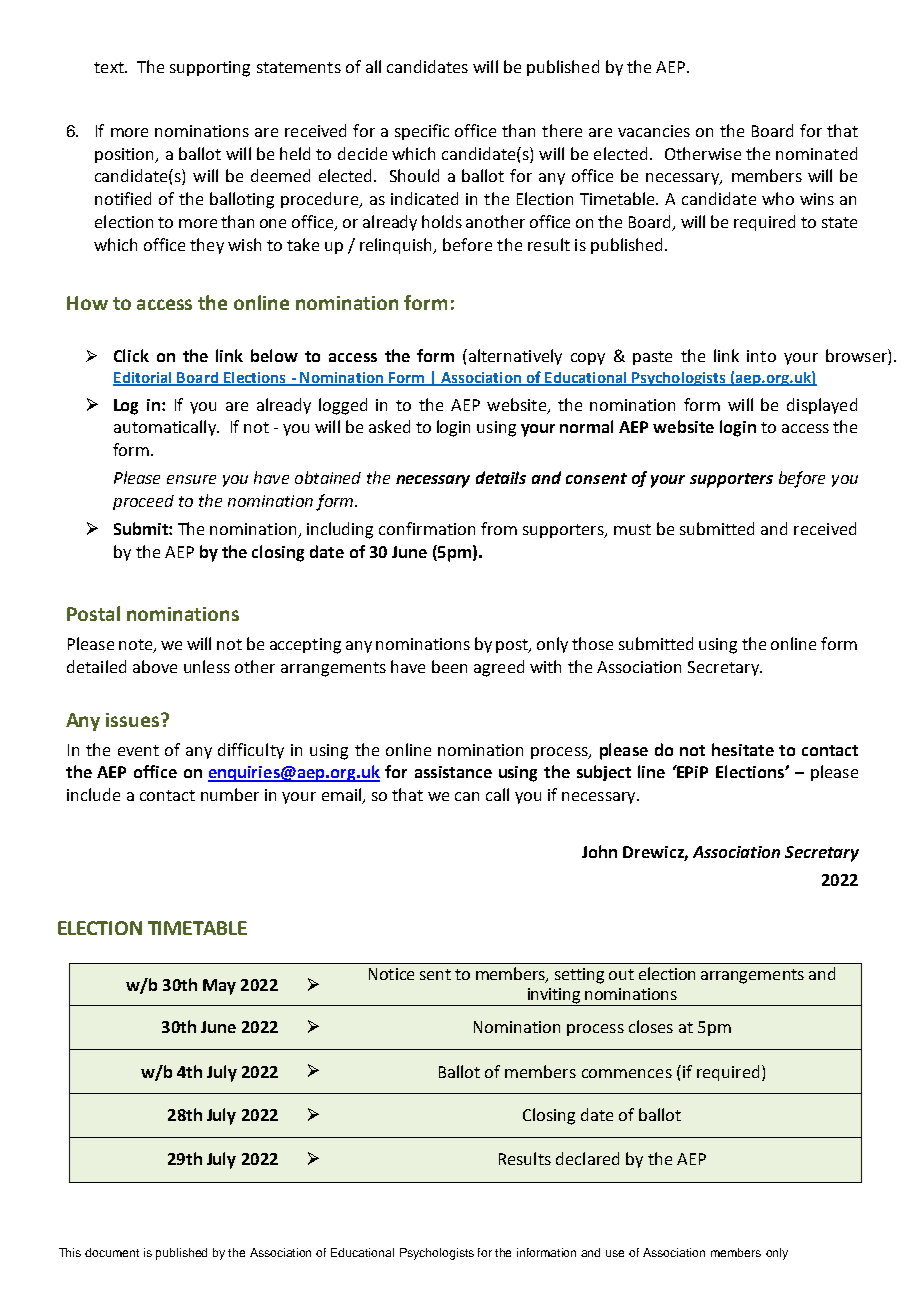 Image resolution: width=924 pixels, height=1307 pixels. I want to click on out, so click(621, 974).
